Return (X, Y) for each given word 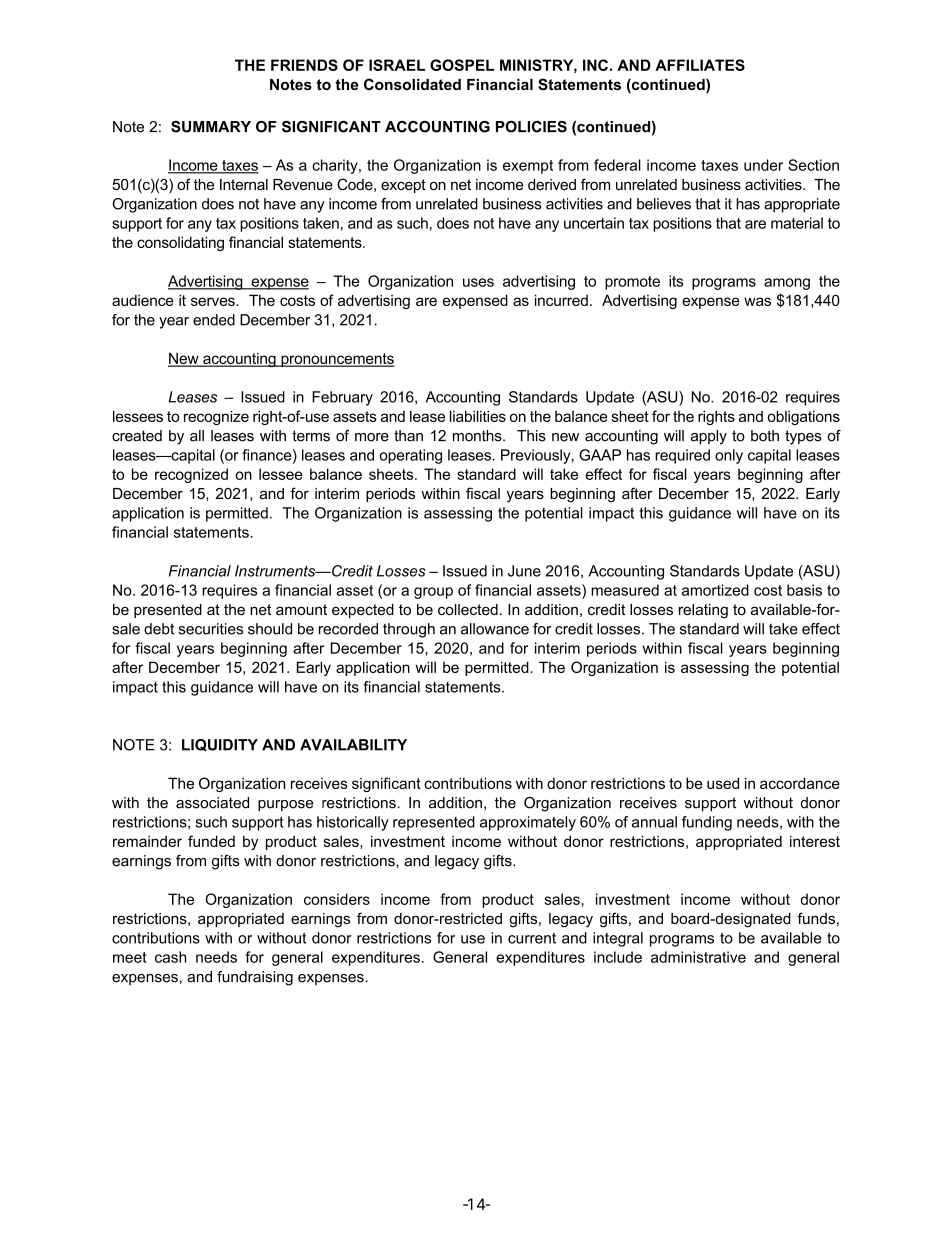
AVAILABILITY (353, 745)
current (532, 938)
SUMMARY (211, 127)
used (723, 783)
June (524, 571)
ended (214, 320)
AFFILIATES (700, 65)
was (757, 301)
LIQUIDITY (220, 745)
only (729, 456)
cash (170, 957)
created (137, 436)
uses (478, 282)
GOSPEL (462, 65)
